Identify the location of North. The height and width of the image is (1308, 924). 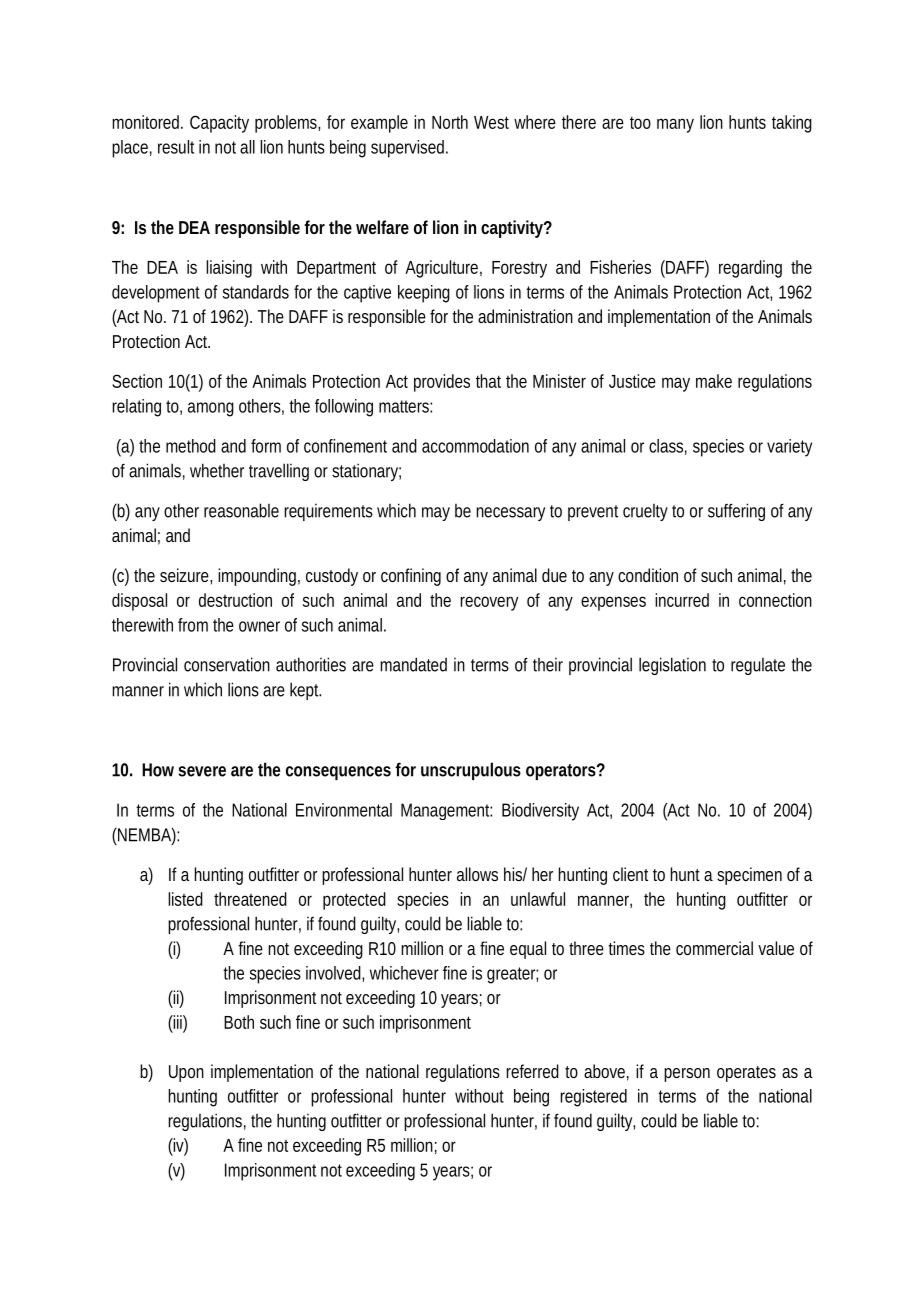
(450, 122).
